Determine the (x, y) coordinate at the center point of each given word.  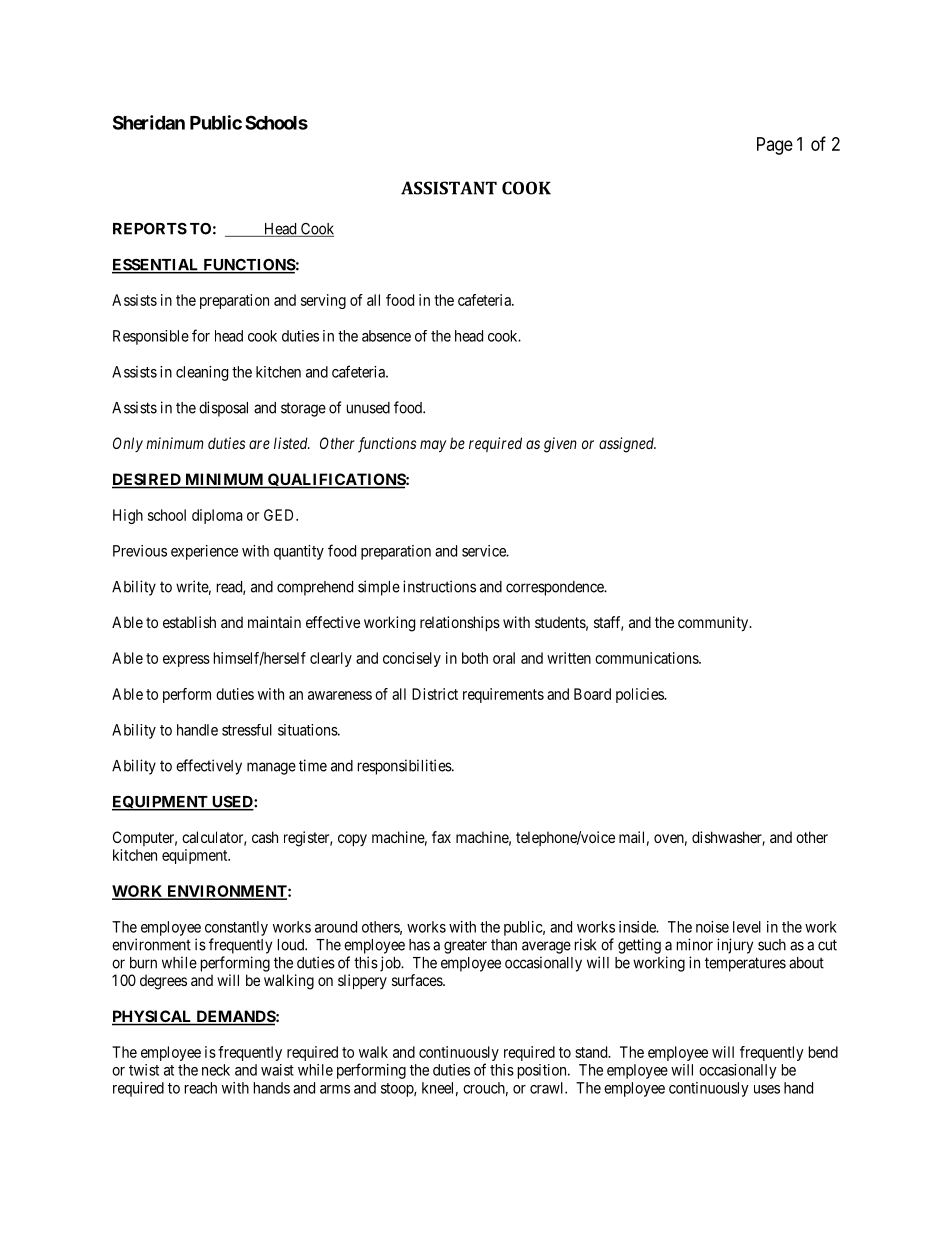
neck (216, 1070)
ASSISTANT (449, 188)
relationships (460, 623)
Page (775, 146)
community (714, 624)
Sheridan (149, 122)
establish (189, 622)
